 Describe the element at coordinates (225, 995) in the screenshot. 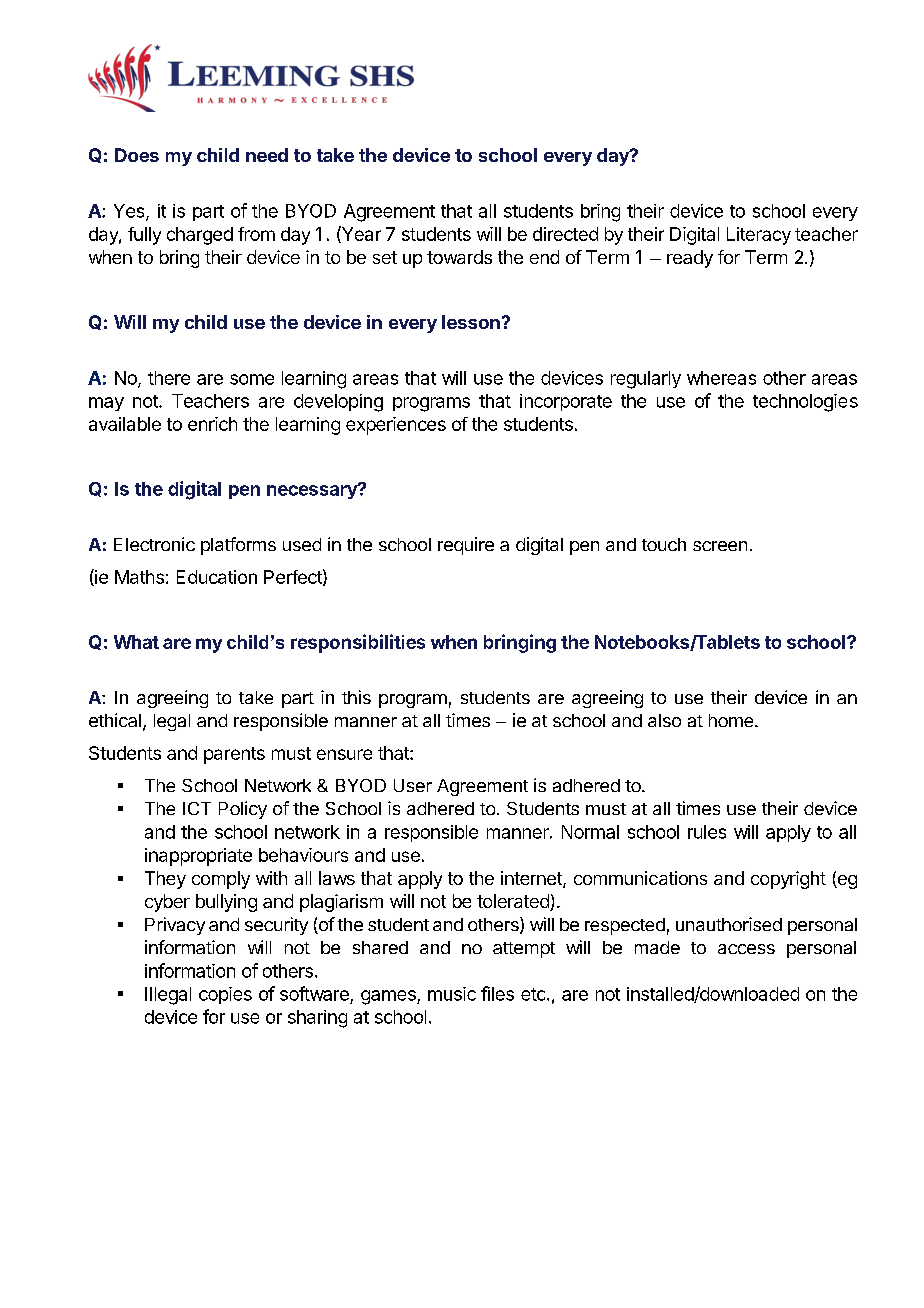

I see `copies` at that location.
